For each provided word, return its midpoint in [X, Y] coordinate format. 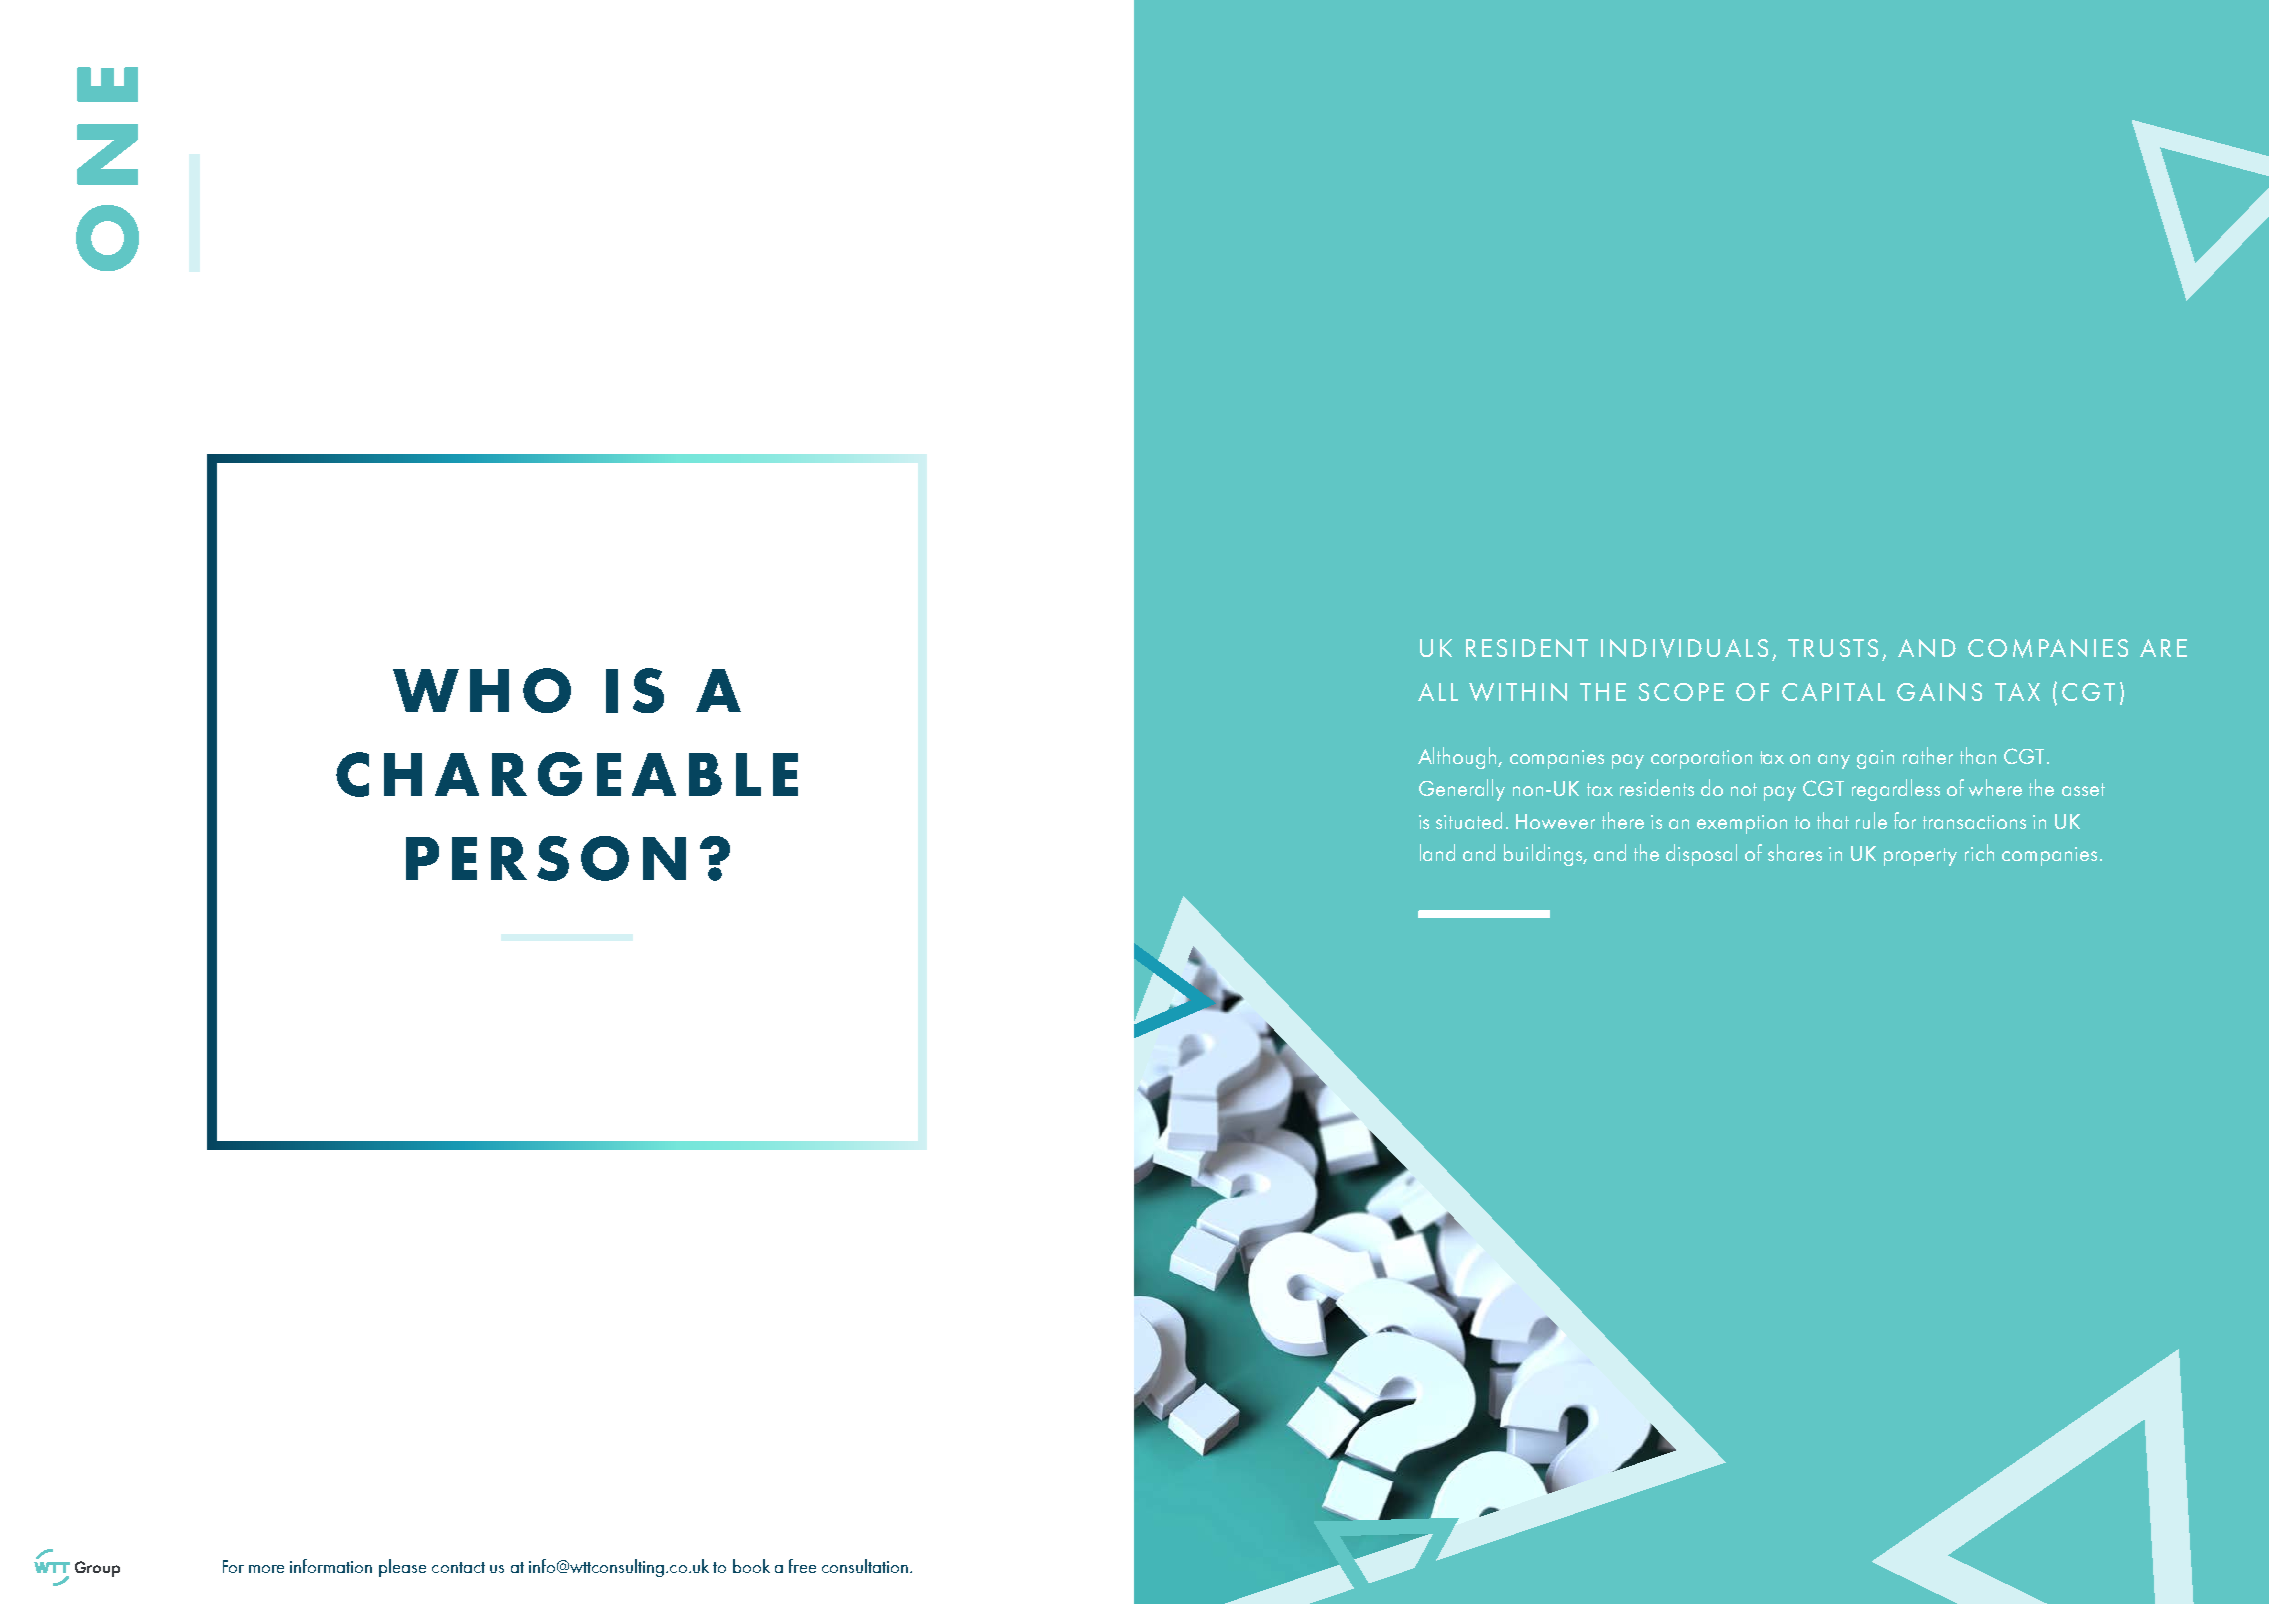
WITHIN [1518, 692]
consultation [865, 1566]
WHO [482, 690]
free [802, 1566]
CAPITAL [1833, 692]
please [402, 1568]
